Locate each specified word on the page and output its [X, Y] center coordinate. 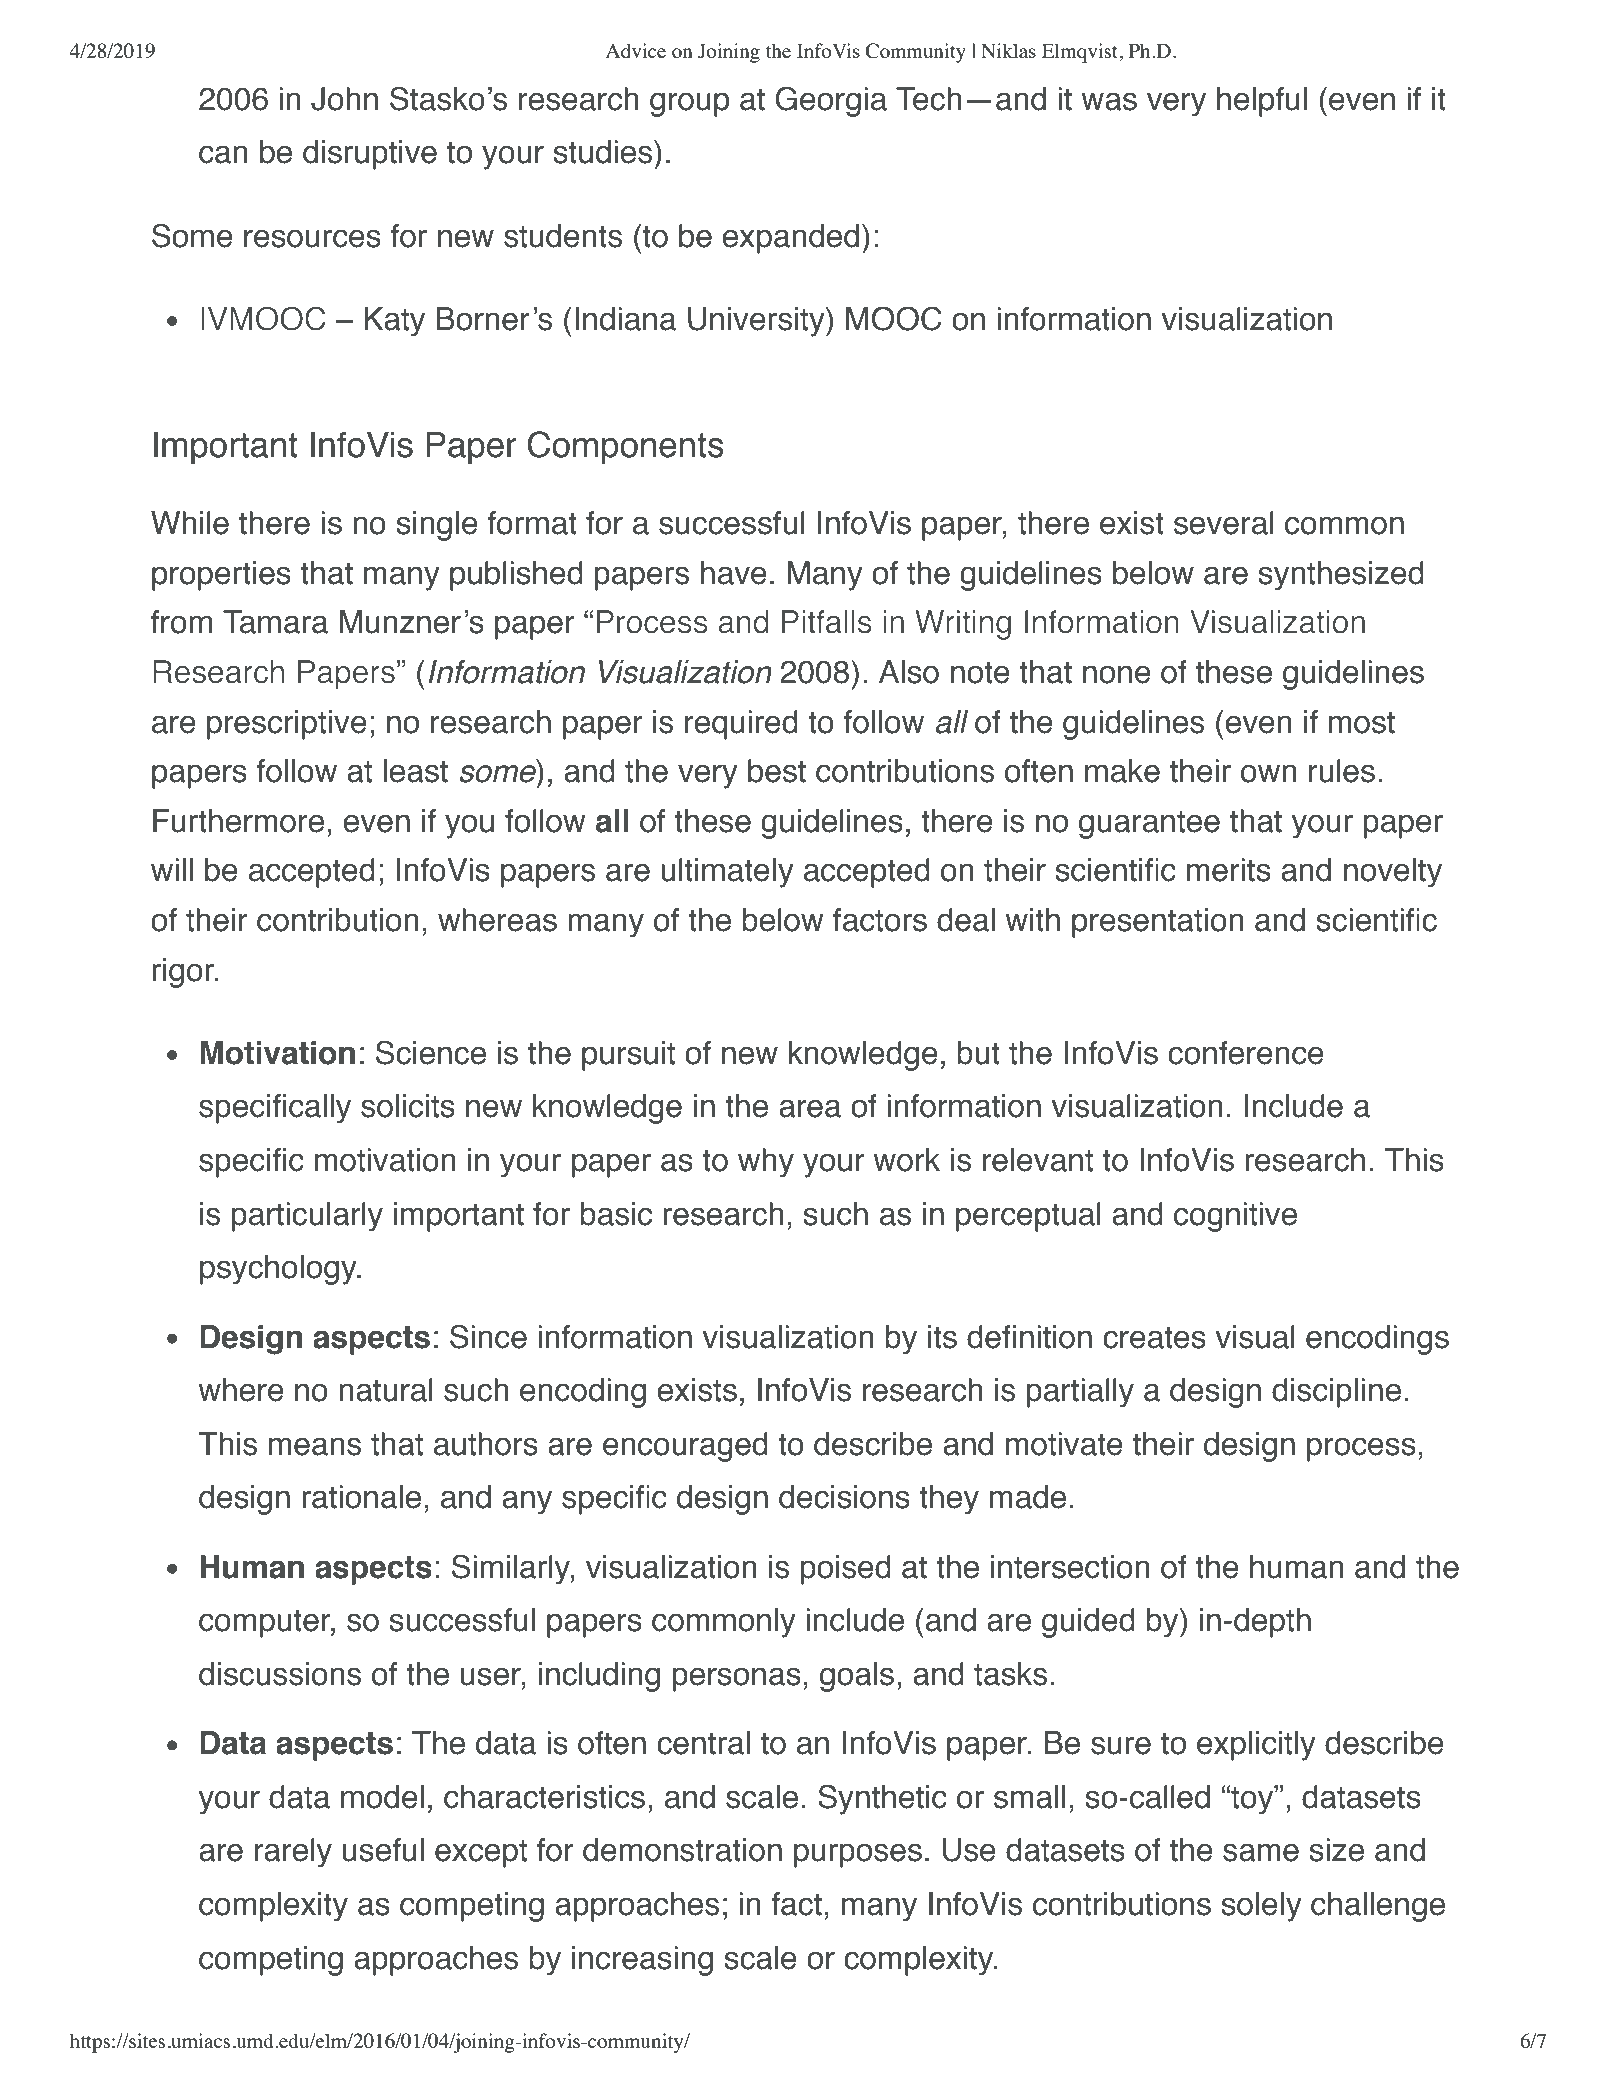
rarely [293, 1853]
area [810, 1108]
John [344, 99]
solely [1261, 1907]
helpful [1262, 102]
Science [431, 1052]
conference [1246, 1053]
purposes [858, 1855]
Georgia [831, 101]
